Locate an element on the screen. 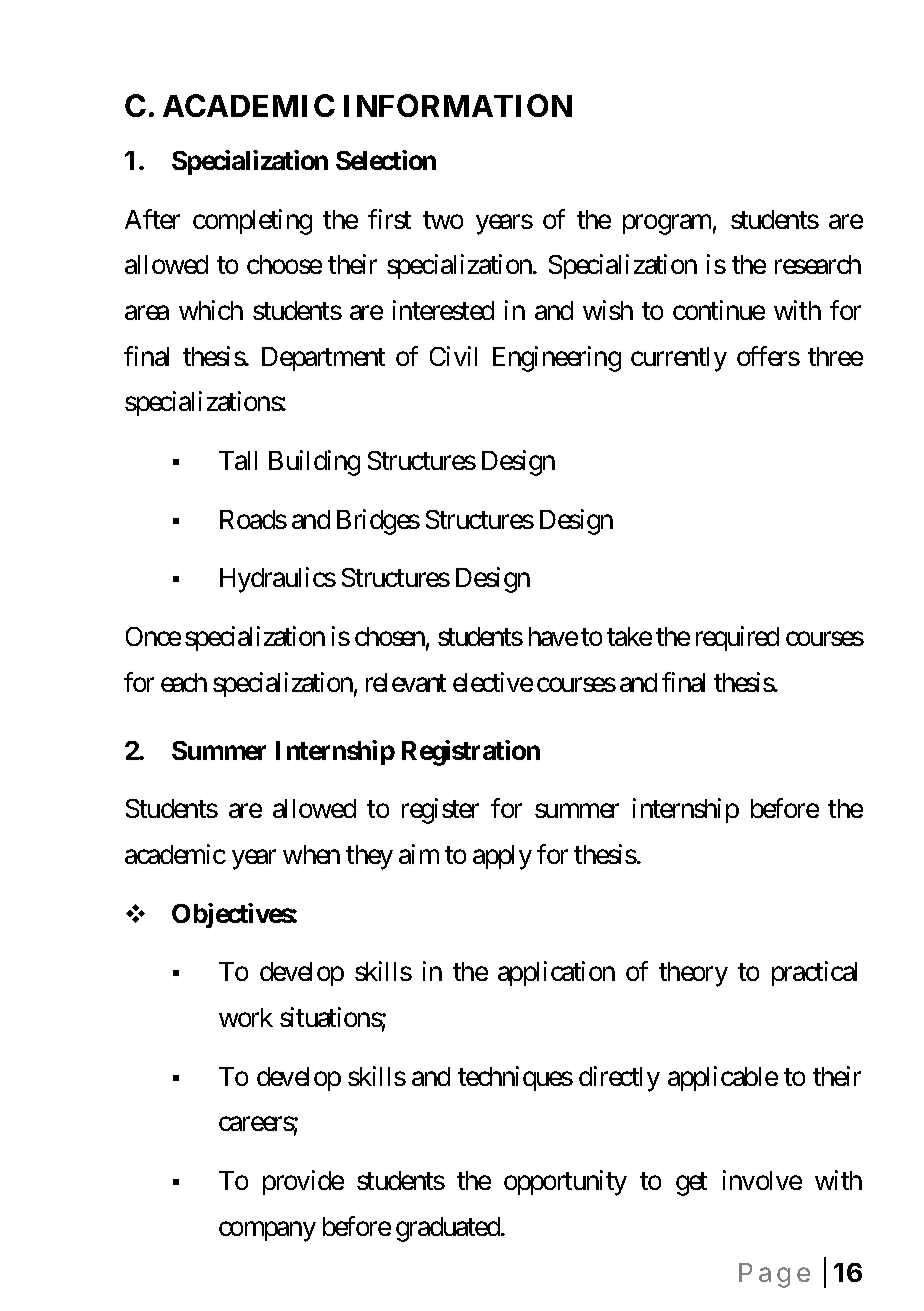 The height and width of the screenshot is (1311, 924). required is located at coordinates (737, 638).
